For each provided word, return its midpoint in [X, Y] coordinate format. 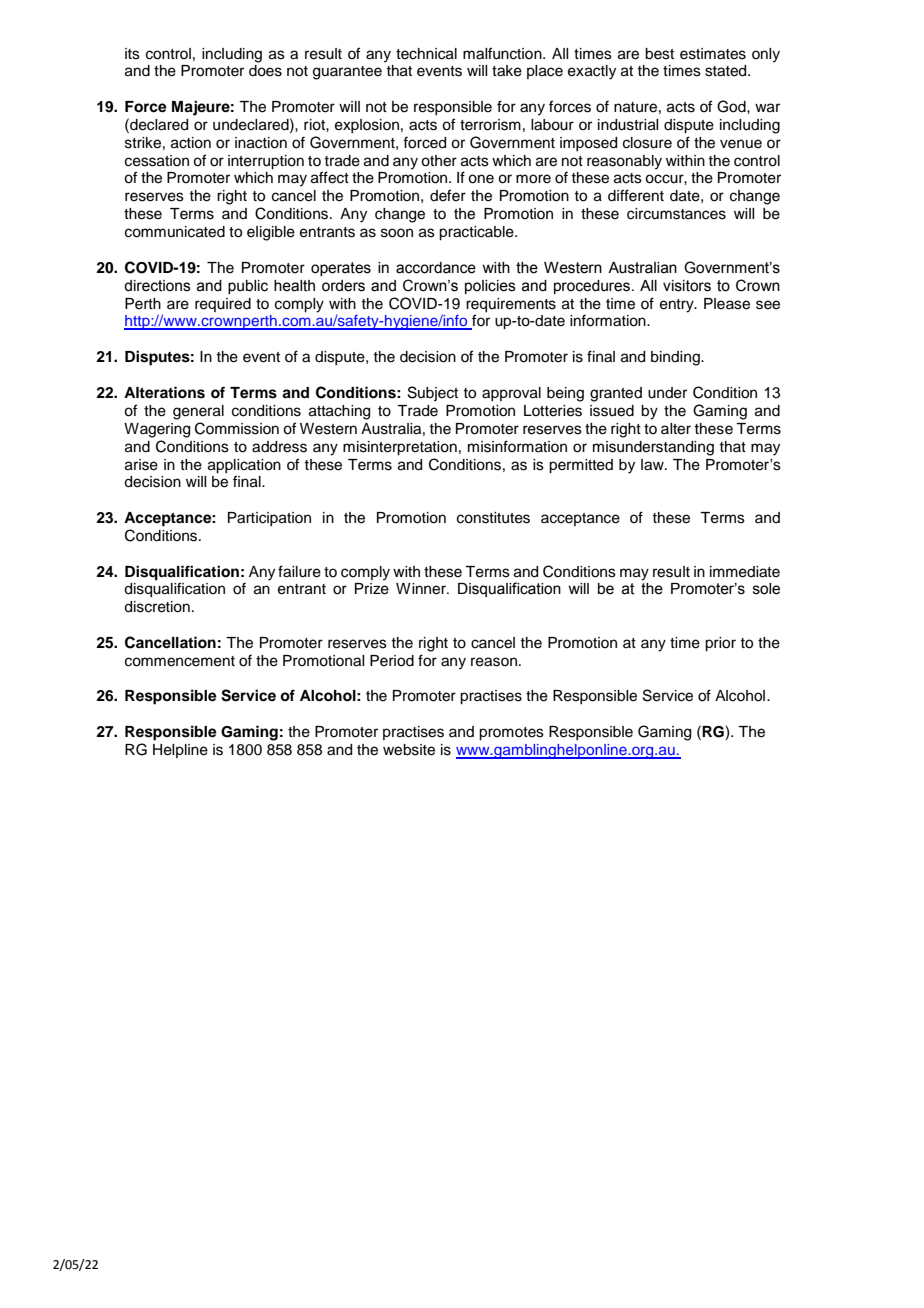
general [198, 412]
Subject [433, 393]
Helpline [180, 751]
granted [616, 394]
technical [426, 54]
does [265, 71]
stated [727, 71]
